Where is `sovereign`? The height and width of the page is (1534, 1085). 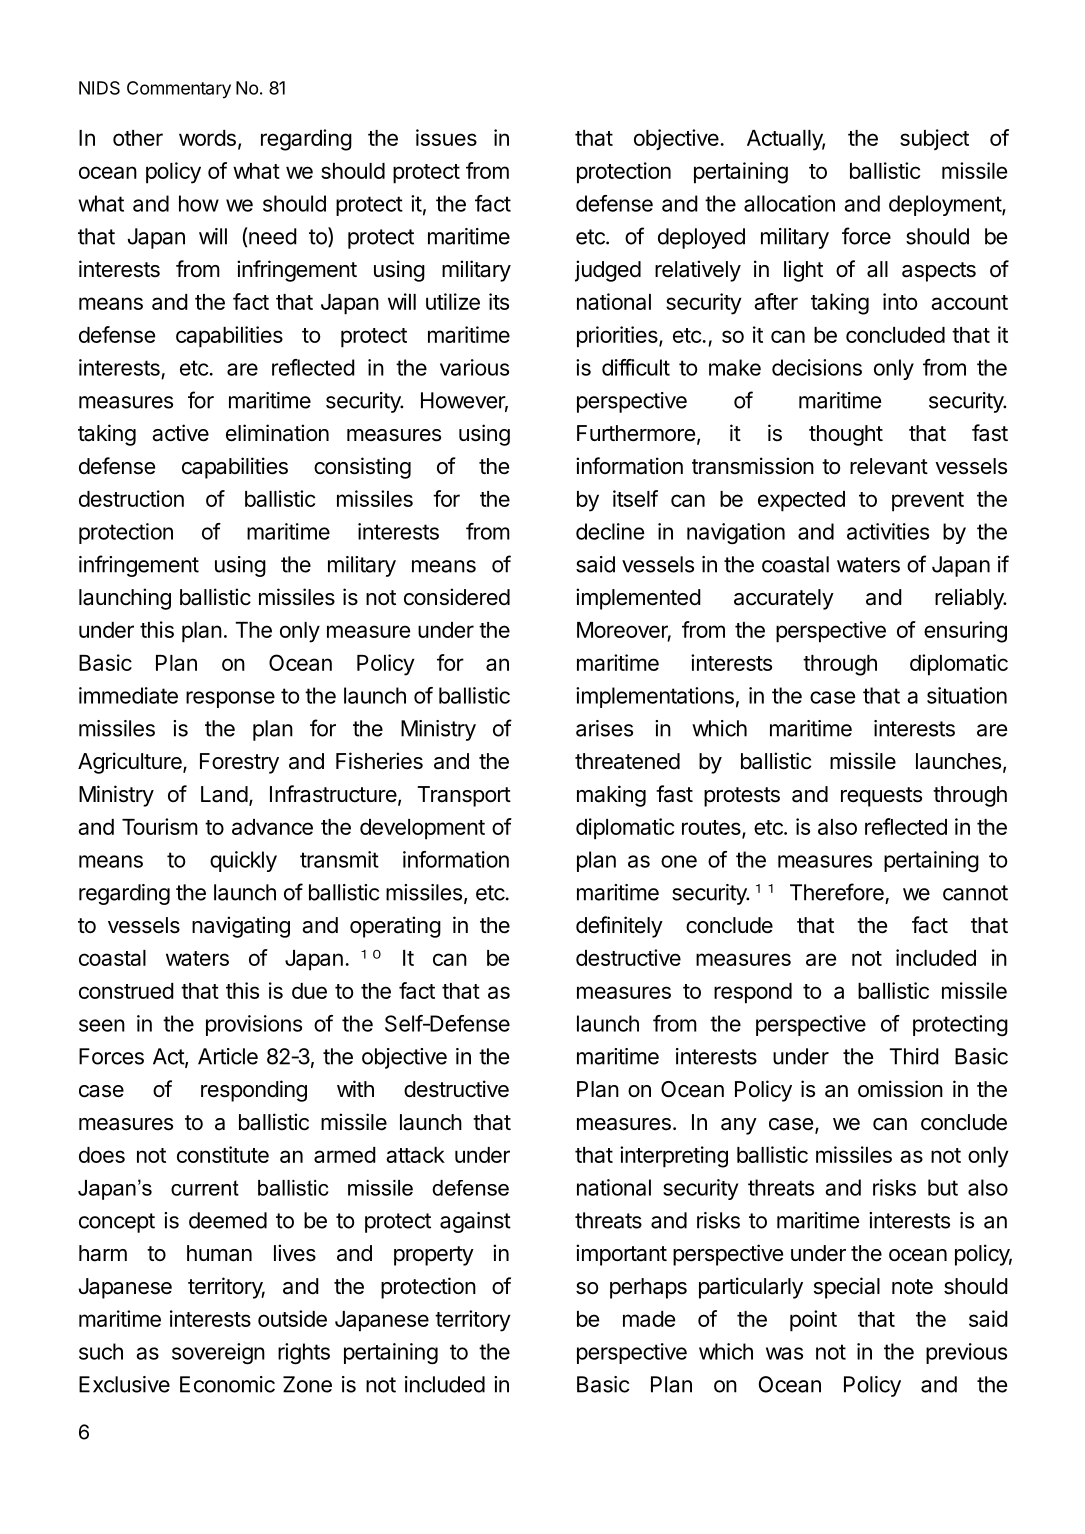 sovereign is located at coordinates (218, 1353).
